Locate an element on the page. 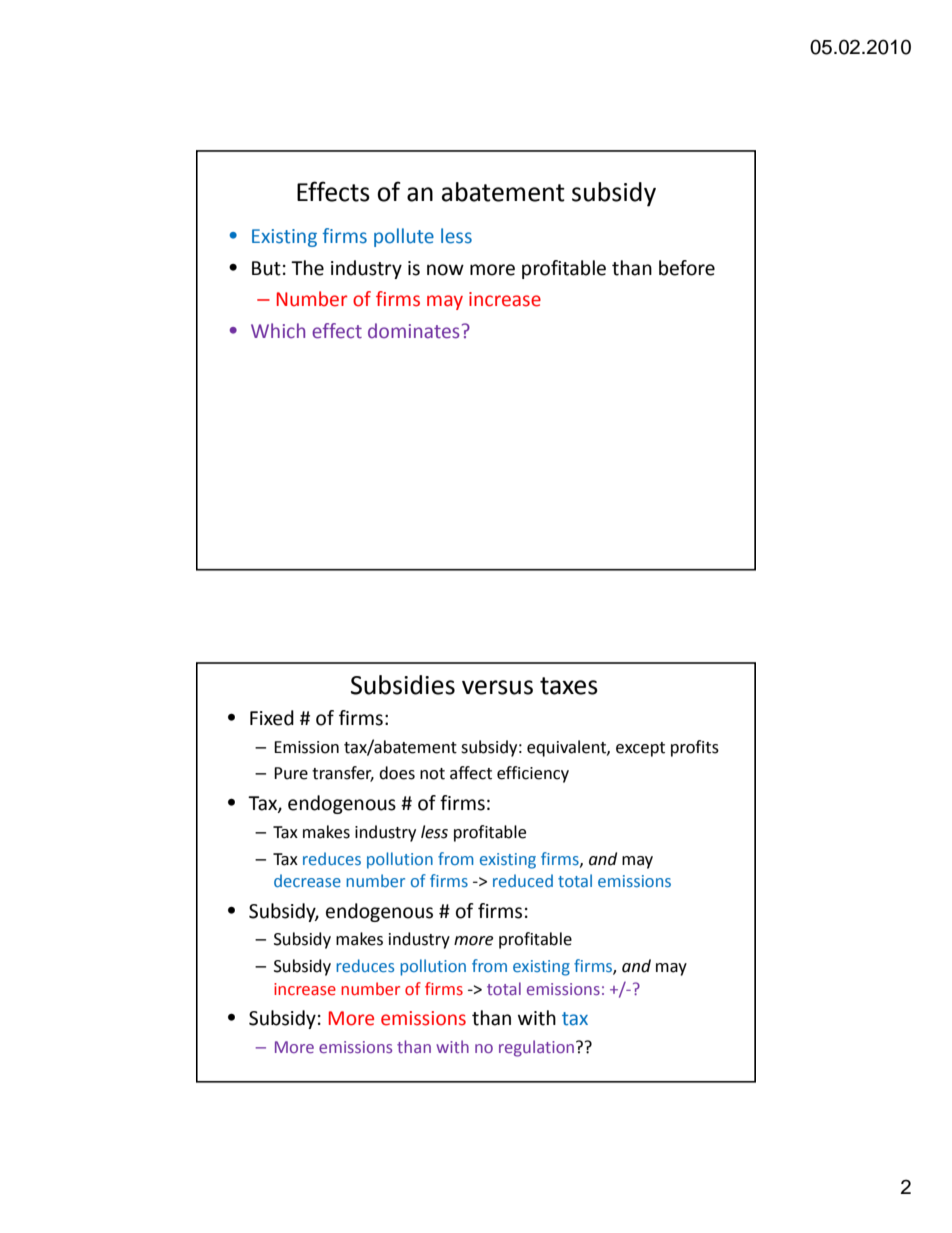  Fixed is located at coordinates (272, 718).
